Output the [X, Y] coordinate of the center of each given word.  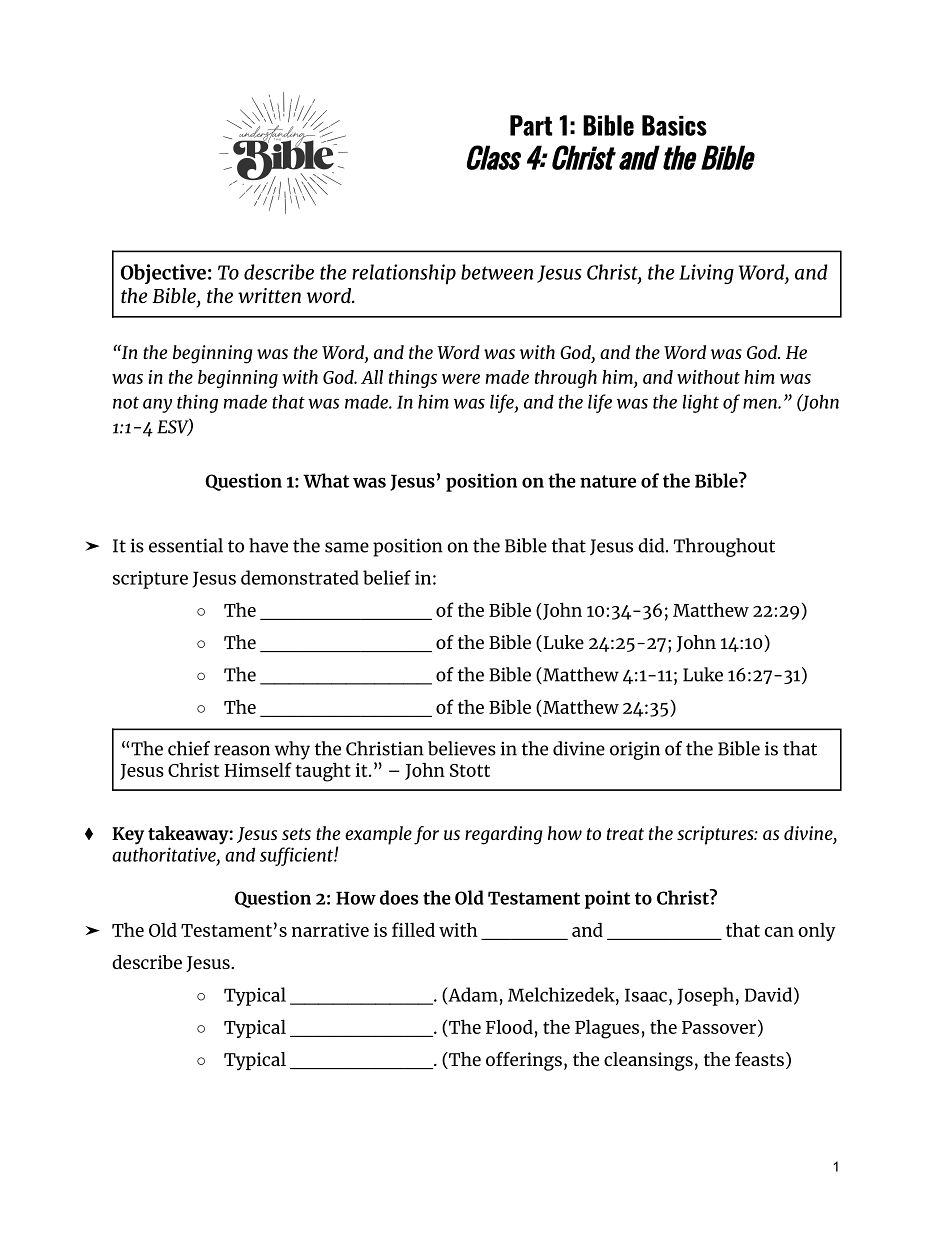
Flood [509, 1026]
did [652, 545]
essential [186, 545]
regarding [504, 835]
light [701, 403]
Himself [258, 769]
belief [387, 577]
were [461, 379]
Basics [674, 125]
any [157, 405]
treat [625, 834]
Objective [163, 274]
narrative [330, 930]
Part [531, 125]
